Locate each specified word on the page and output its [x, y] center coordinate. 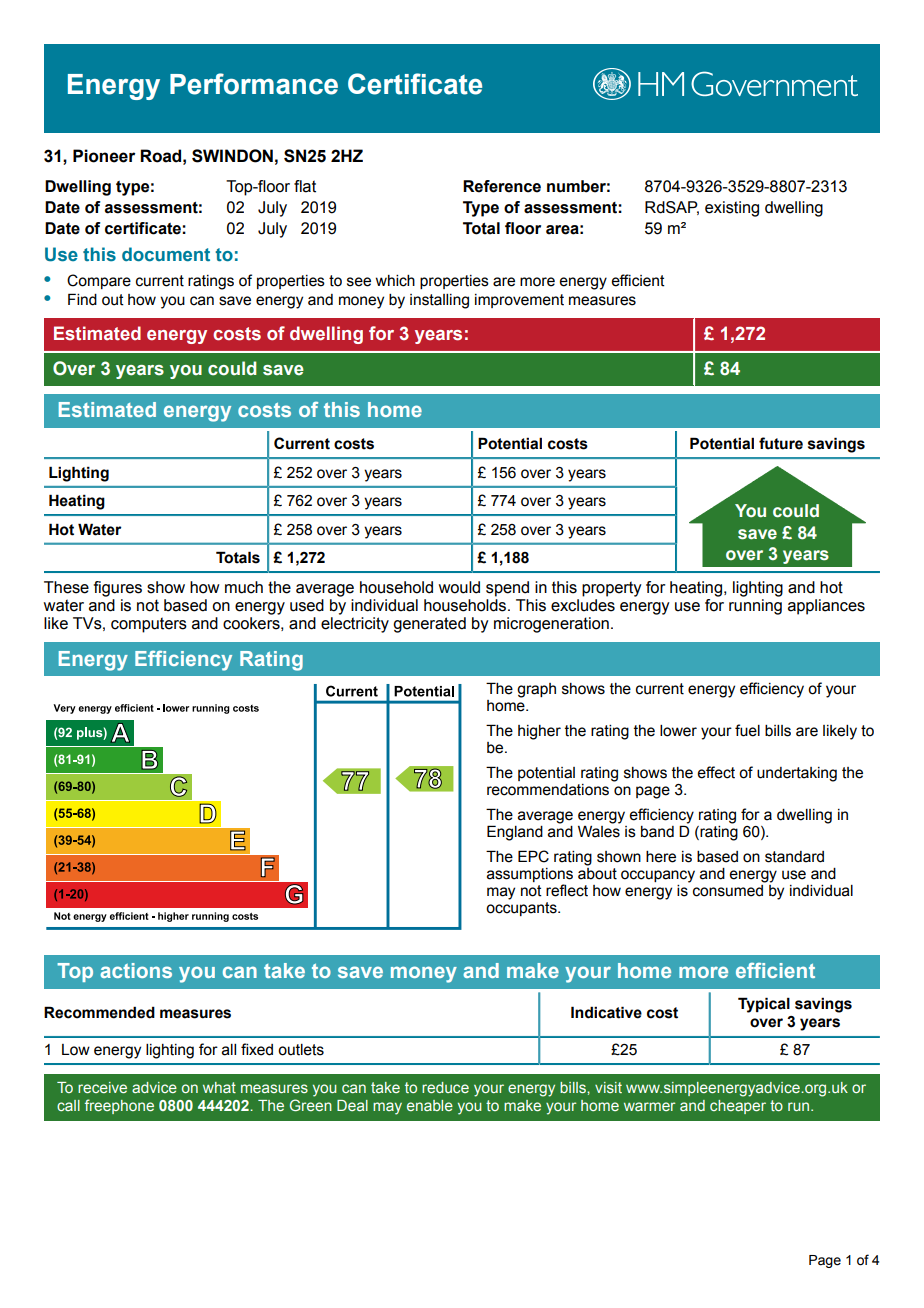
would [459, 587]
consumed [729, 889]
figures [118, 589]
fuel [747, 730]
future [781, 443]
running [755, 607]
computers [149, 625]
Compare [99, 281]
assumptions [530, 876]
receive [102, 1087]
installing [439, 301]
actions [136, 970]
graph [536, 690]
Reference [502, 186]
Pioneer [104, 156]
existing [732, 209]
